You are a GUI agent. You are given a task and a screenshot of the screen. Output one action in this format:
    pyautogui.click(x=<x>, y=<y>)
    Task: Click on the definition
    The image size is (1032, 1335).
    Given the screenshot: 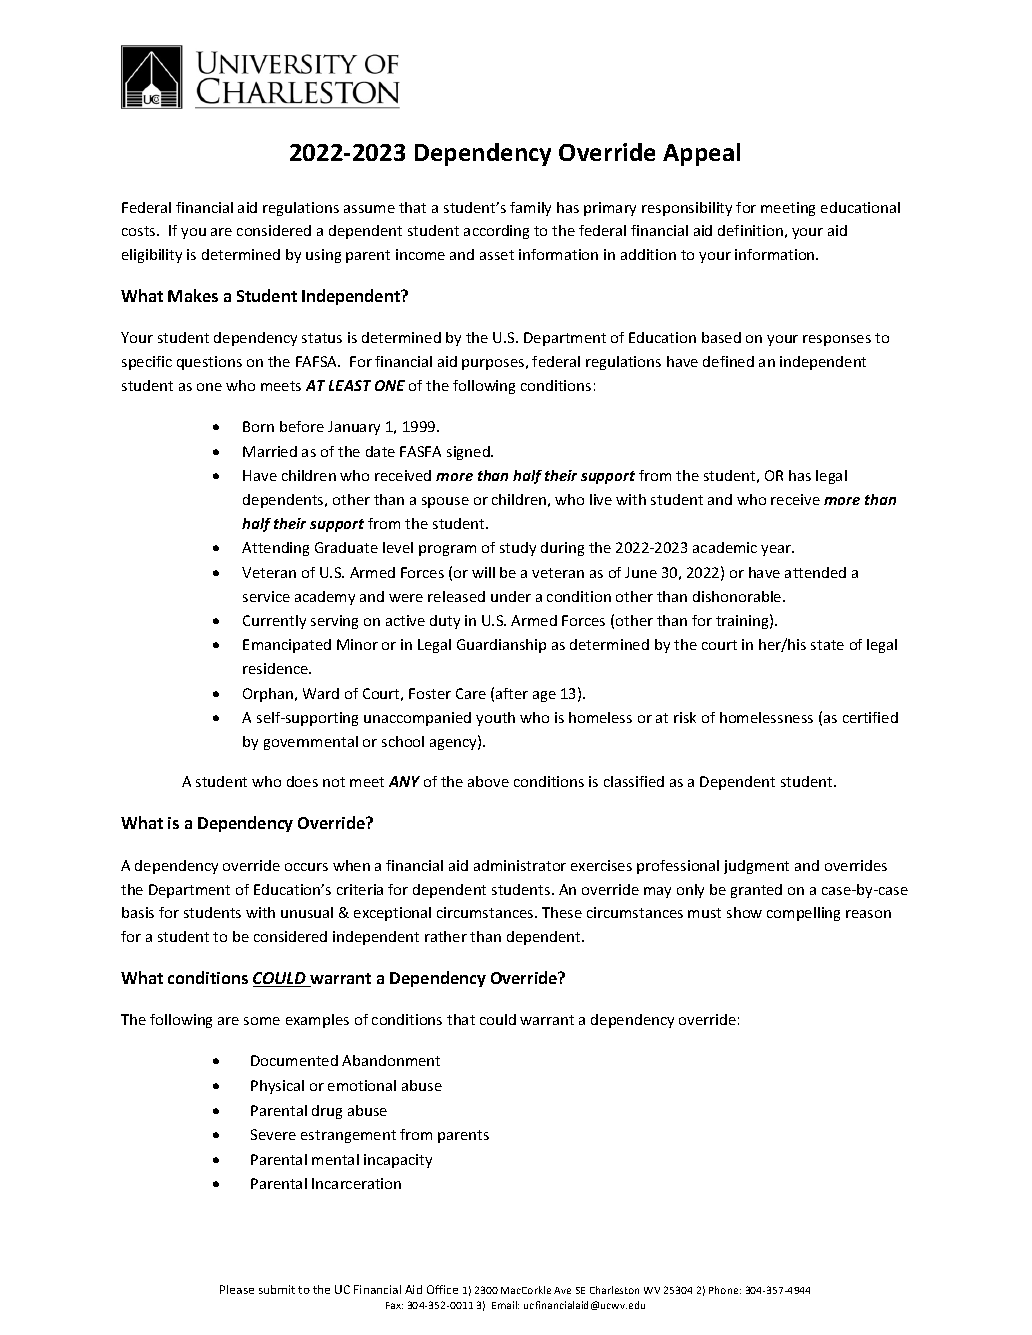 What is the action you would take?
    pyautogui.click(x=750, y=230)
